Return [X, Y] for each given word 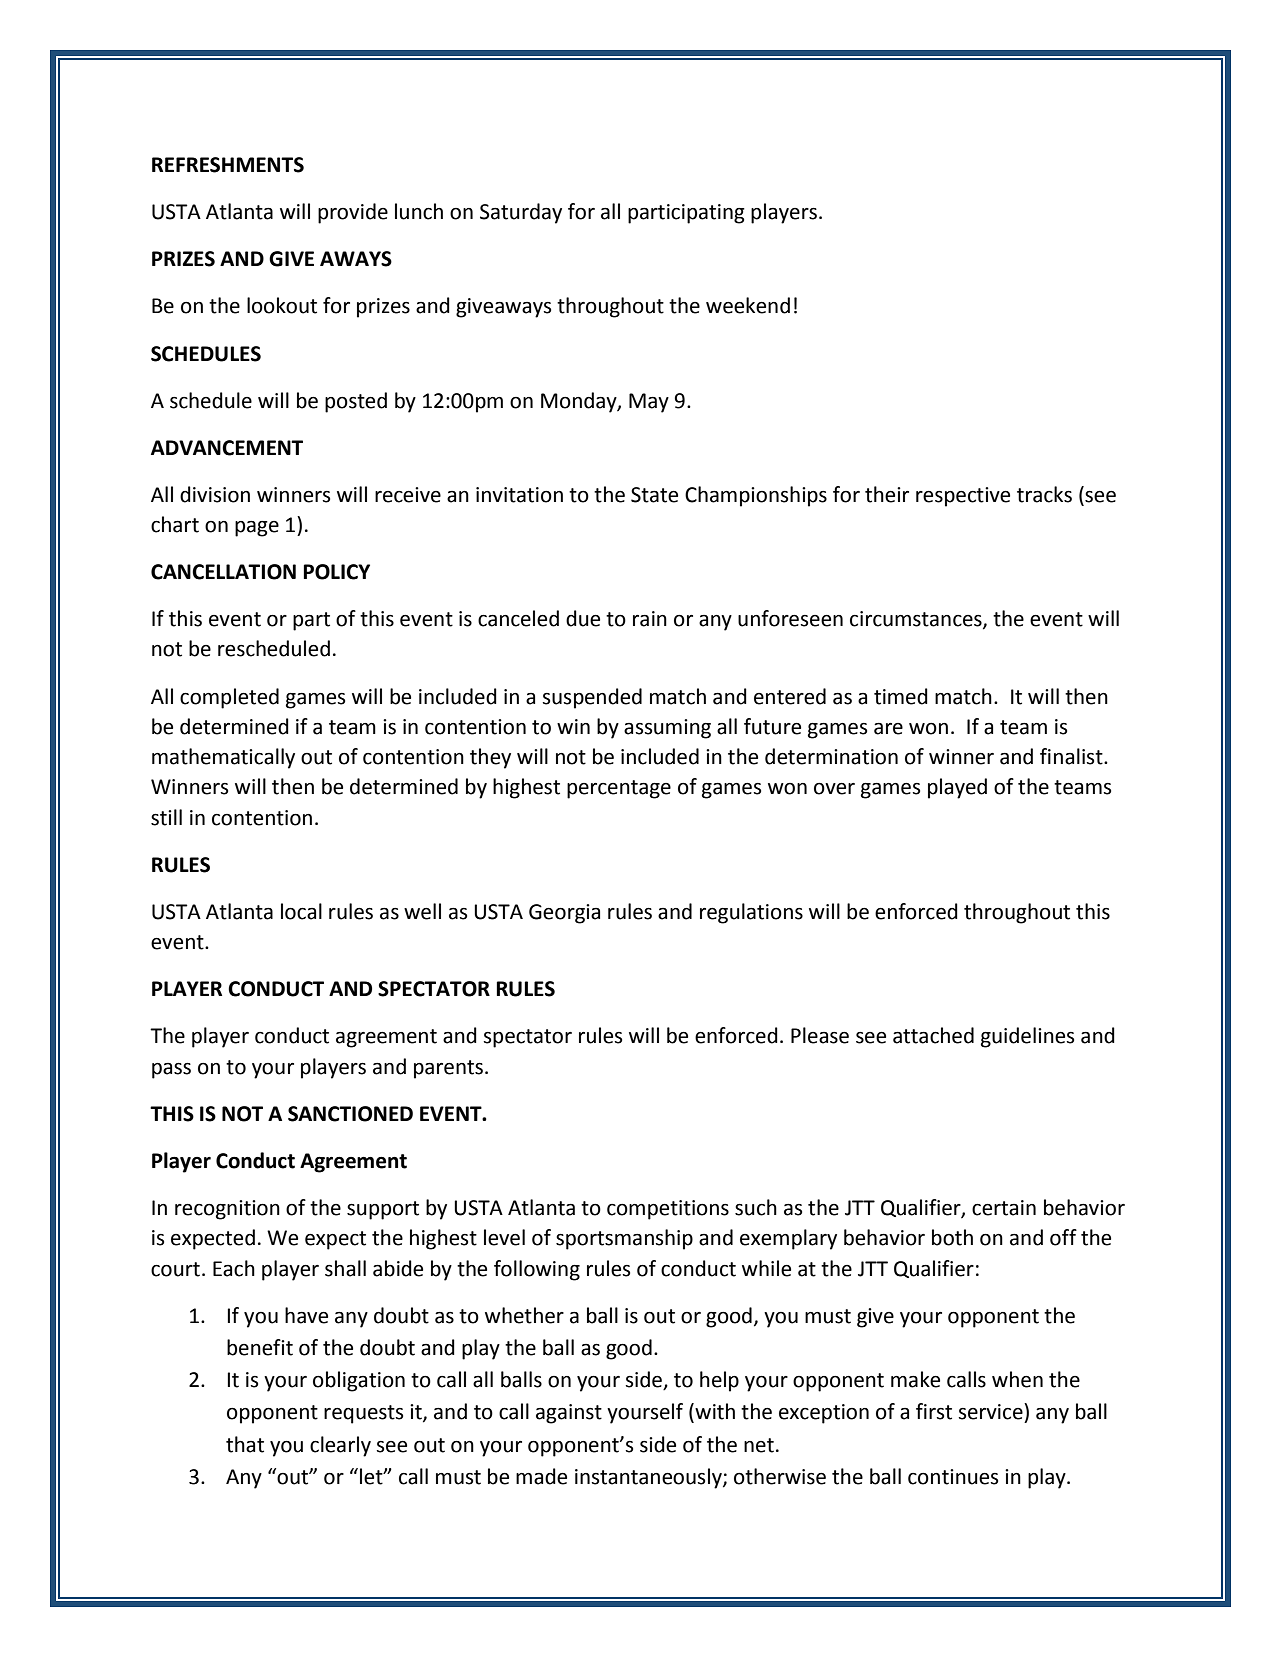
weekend [748, 305]
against [569, 1414]
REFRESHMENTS [228, 165]
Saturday [521, 213]
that [245, 1444]
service [991, 1411]
